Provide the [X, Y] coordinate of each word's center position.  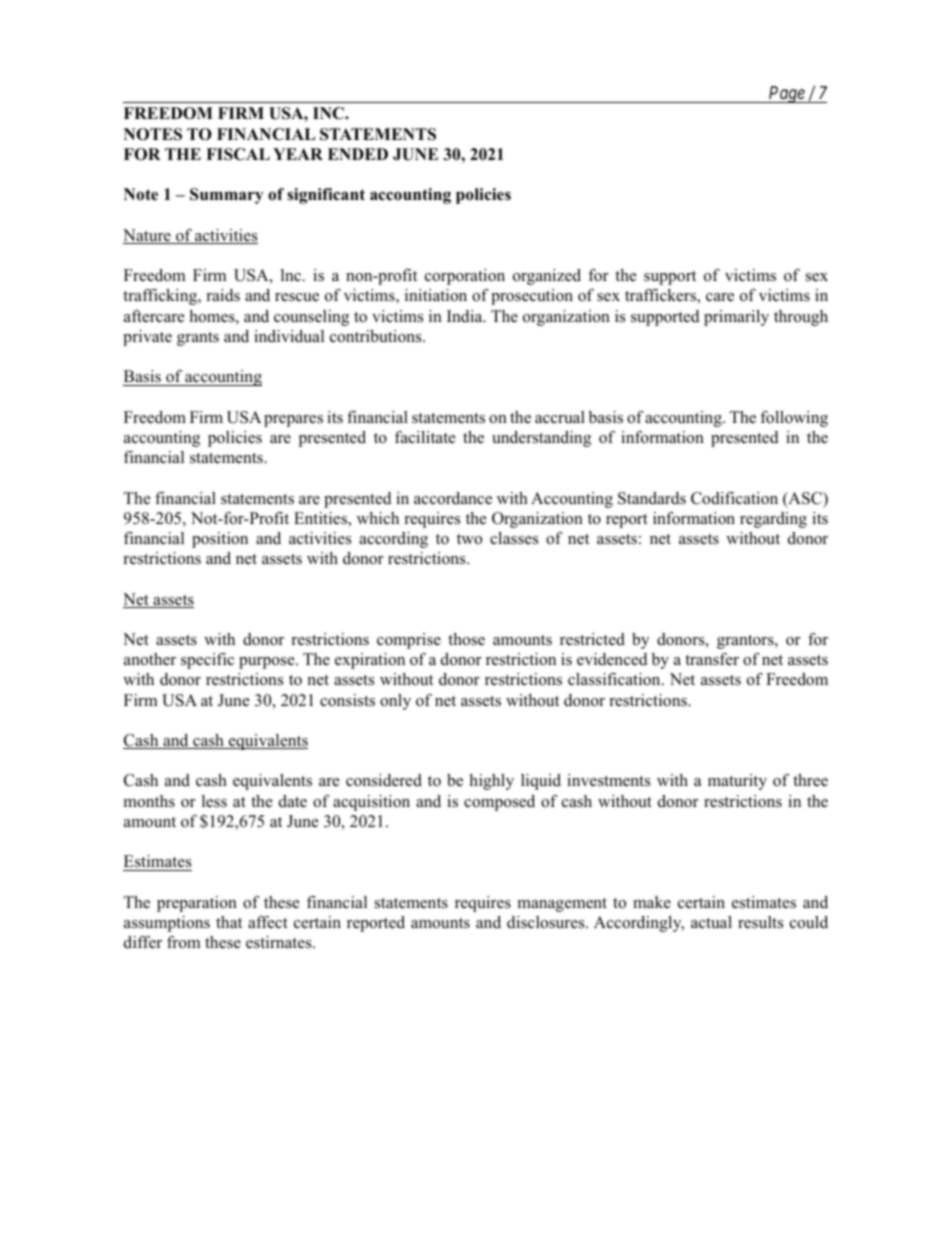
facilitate [425, 437]
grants [198, 339]
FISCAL [238, 154]
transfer [712, 659]
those [466, 639]
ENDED [358, 154]
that [229, 922]
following [794, 419]
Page [786, 94]
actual [711, 922]
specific [207, 661]
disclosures [547, 922]
